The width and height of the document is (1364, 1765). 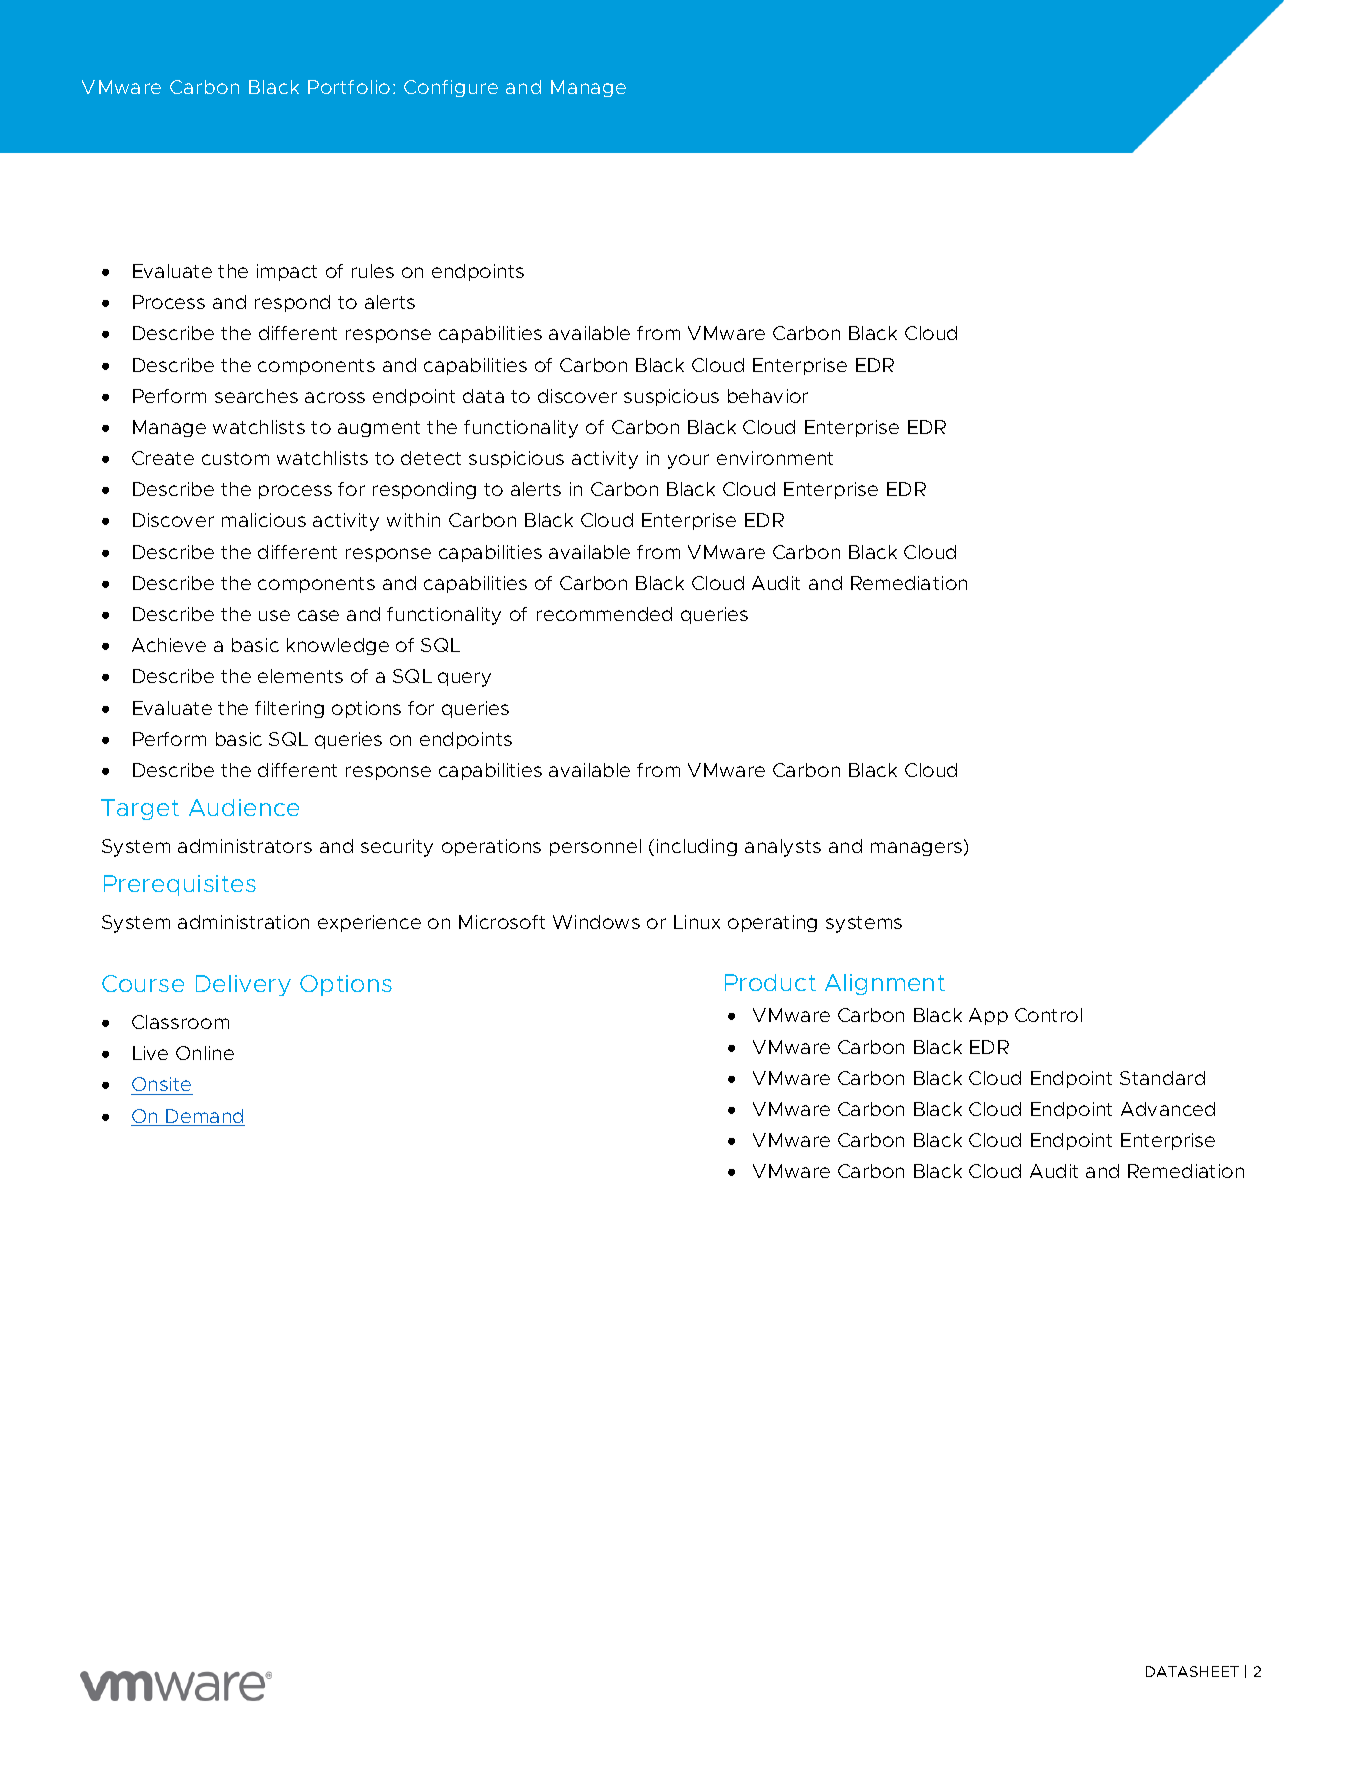 What do you see at coordinates (783, 848) in the document?
I see `analysts` at bounding box center [783, 848].
